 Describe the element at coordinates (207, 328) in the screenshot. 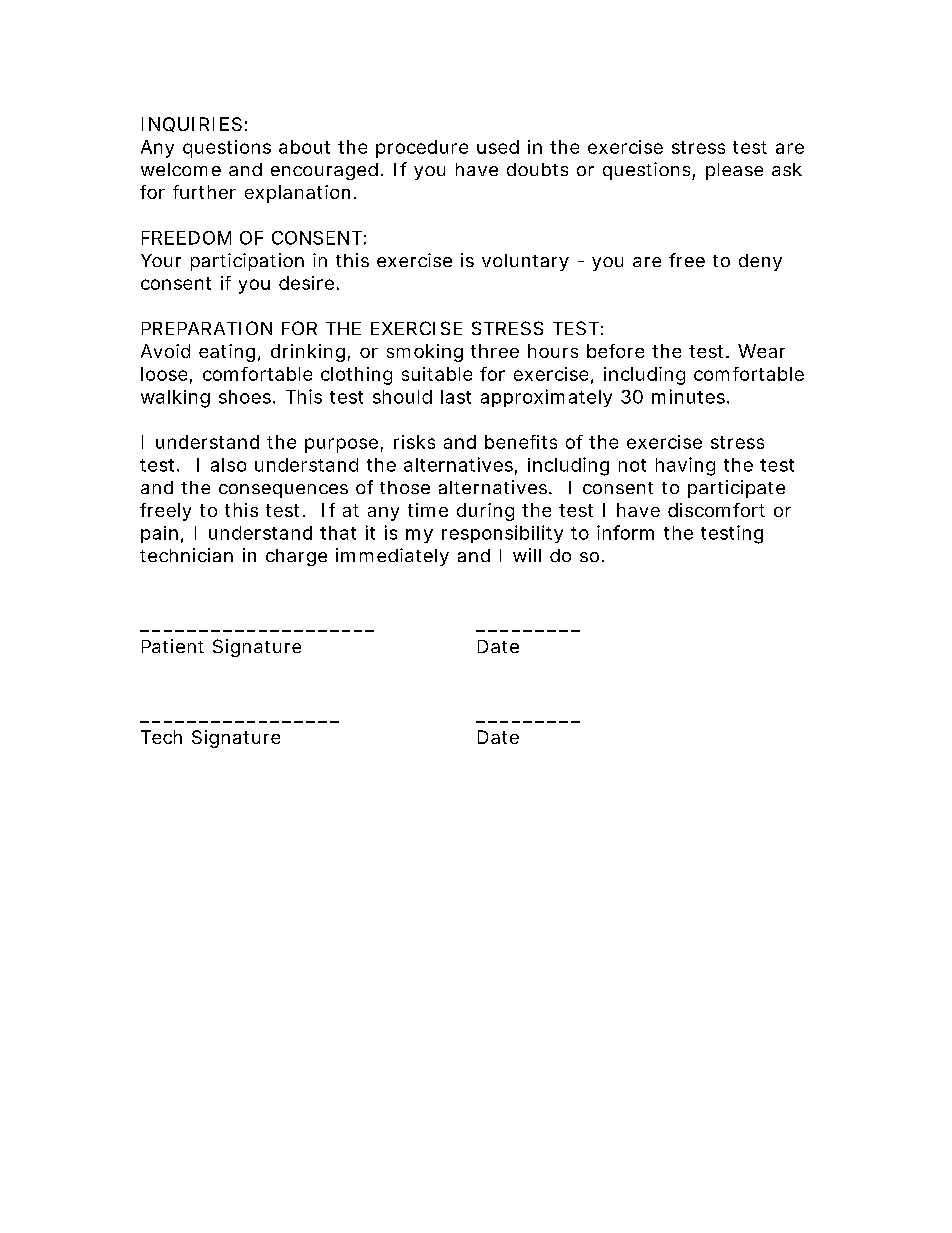

I see `PREPARATION` at that location.
